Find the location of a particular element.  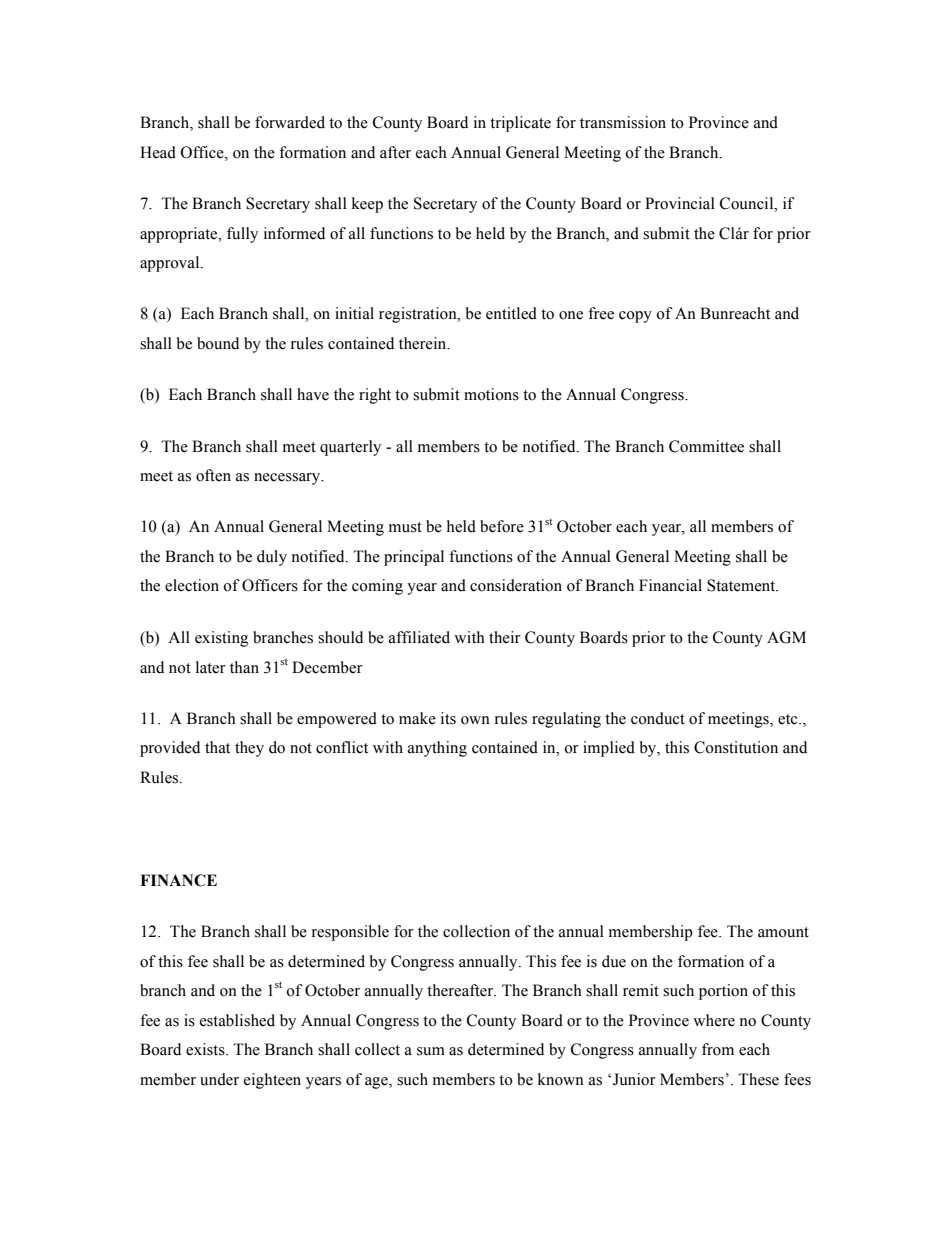

triplicate is located at coordinates (520, 124).
